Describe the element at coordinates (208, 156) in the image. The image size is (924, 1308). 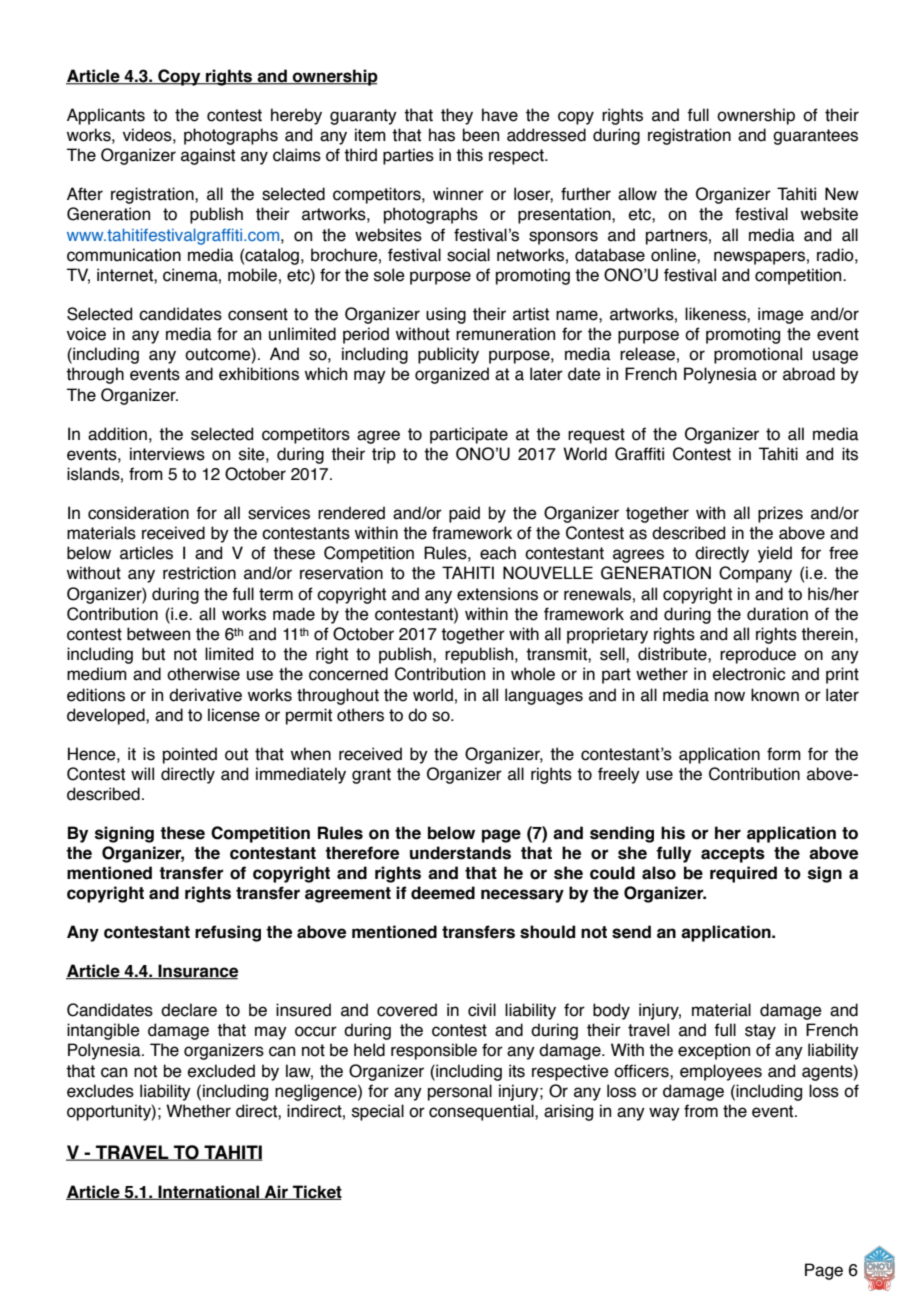
I see `against` at that location.
